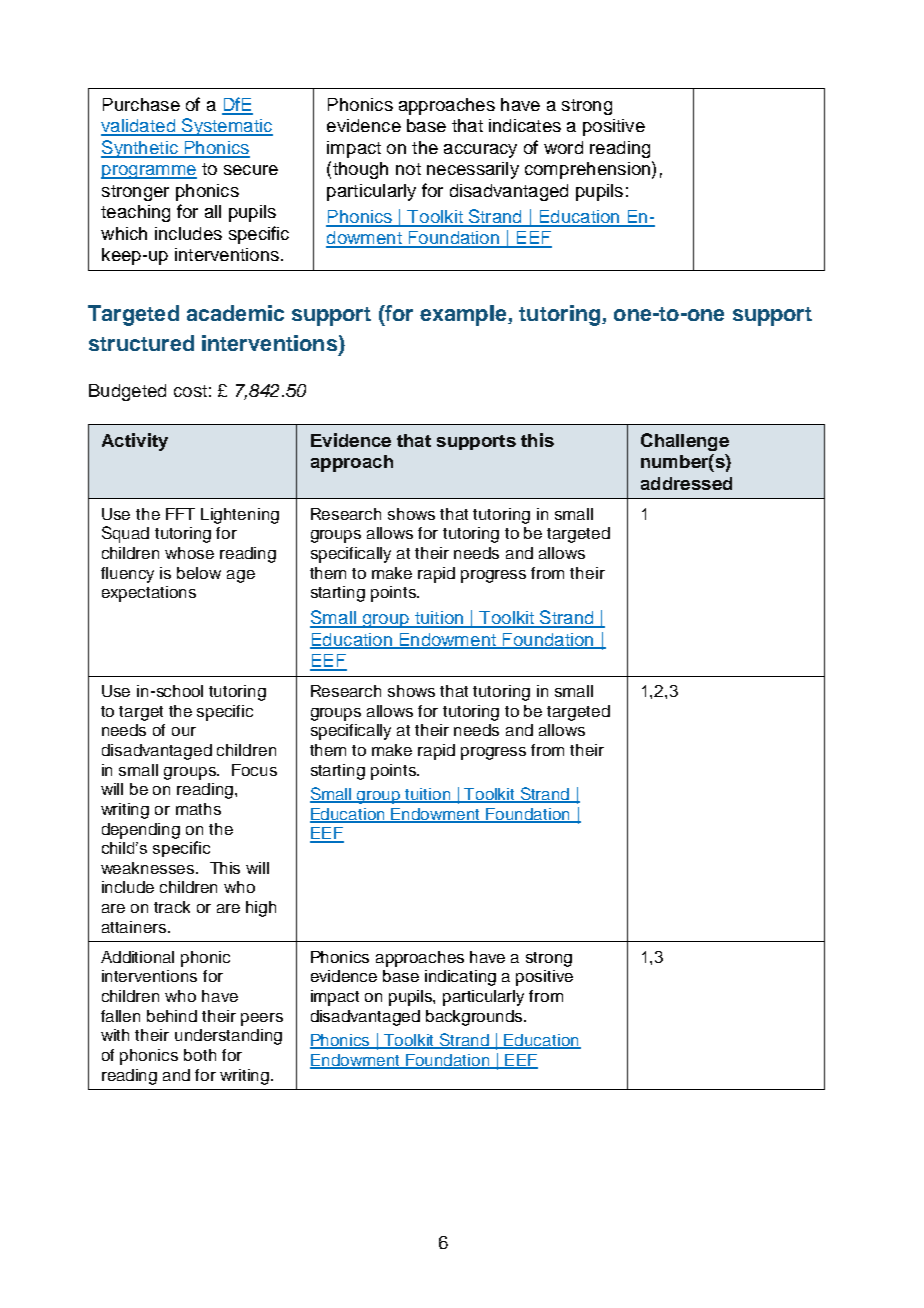  Describe the element at coordinates (226, 127) in the page. I see `Systematic` at that location.
